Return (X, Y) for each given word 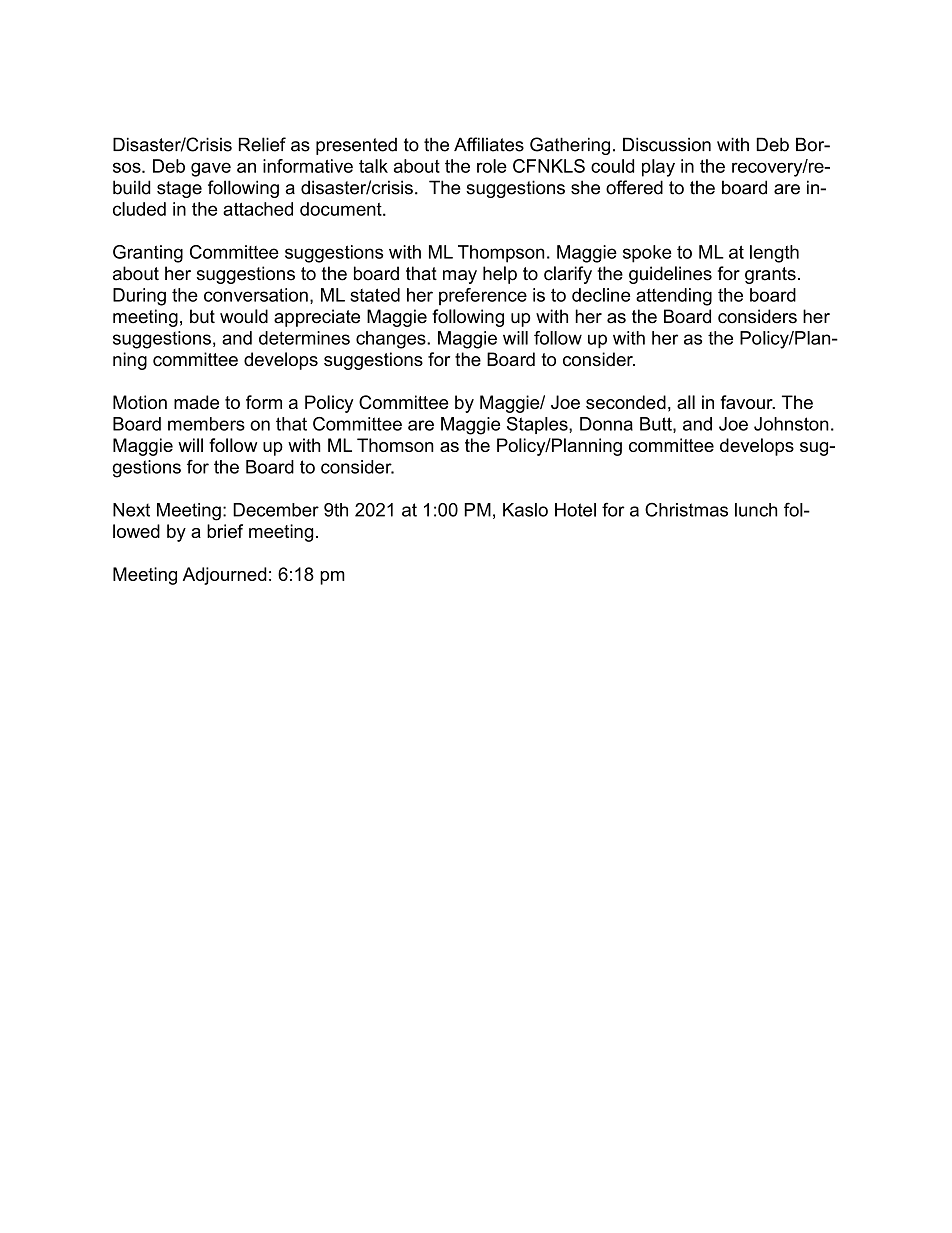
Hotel (575, 510)
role (492, 166)
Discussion (667, 144)
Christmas (686, 510)
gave (211, 169)
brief (225, 531)
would (244, 316)
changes (392, 340)
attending (674, 297)
